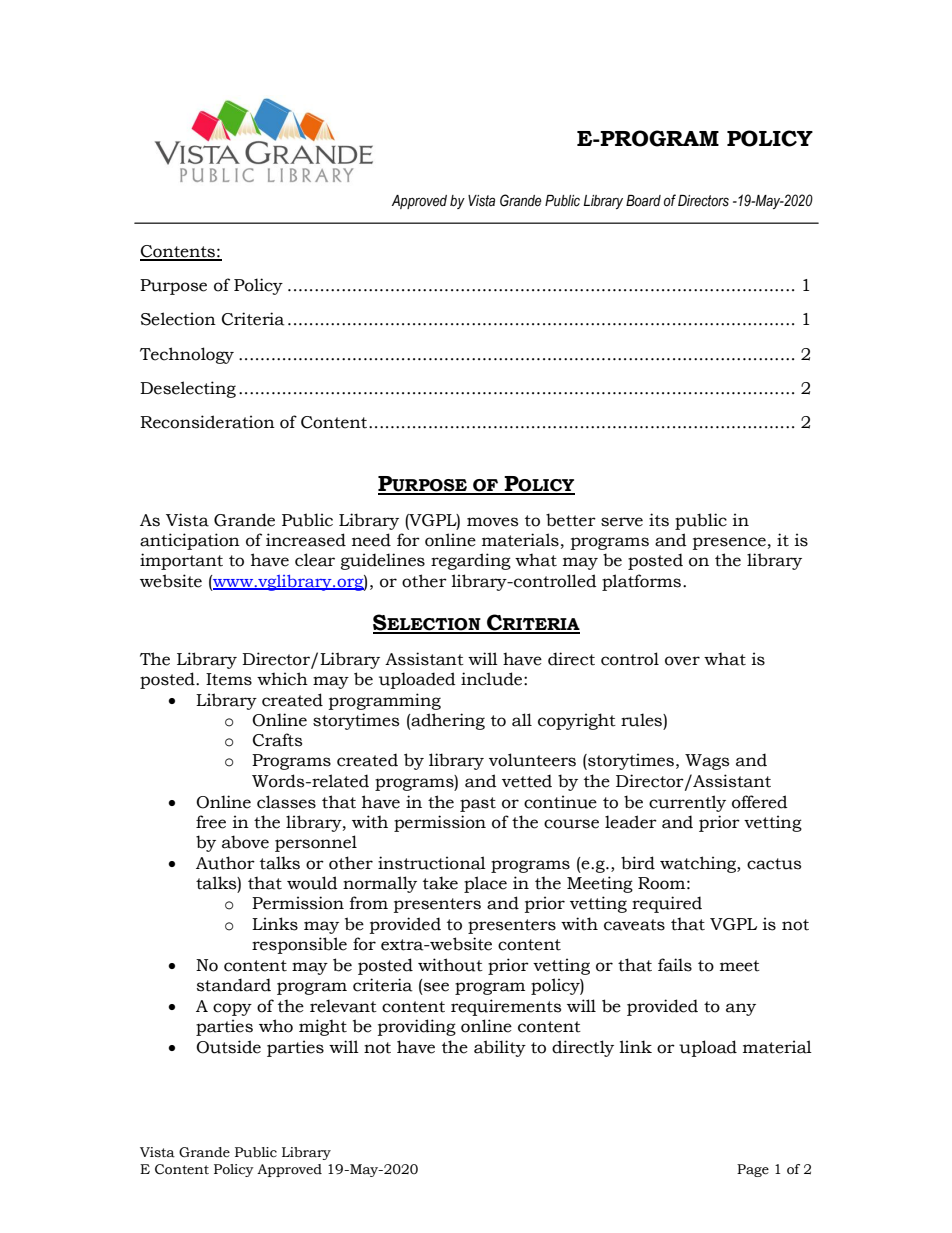 Image resolution: width=952 pixels, height=1233 pixels. What do you see at coordinates (478, 804) in the page?
I see `past` at bounding box center [478, 804].
